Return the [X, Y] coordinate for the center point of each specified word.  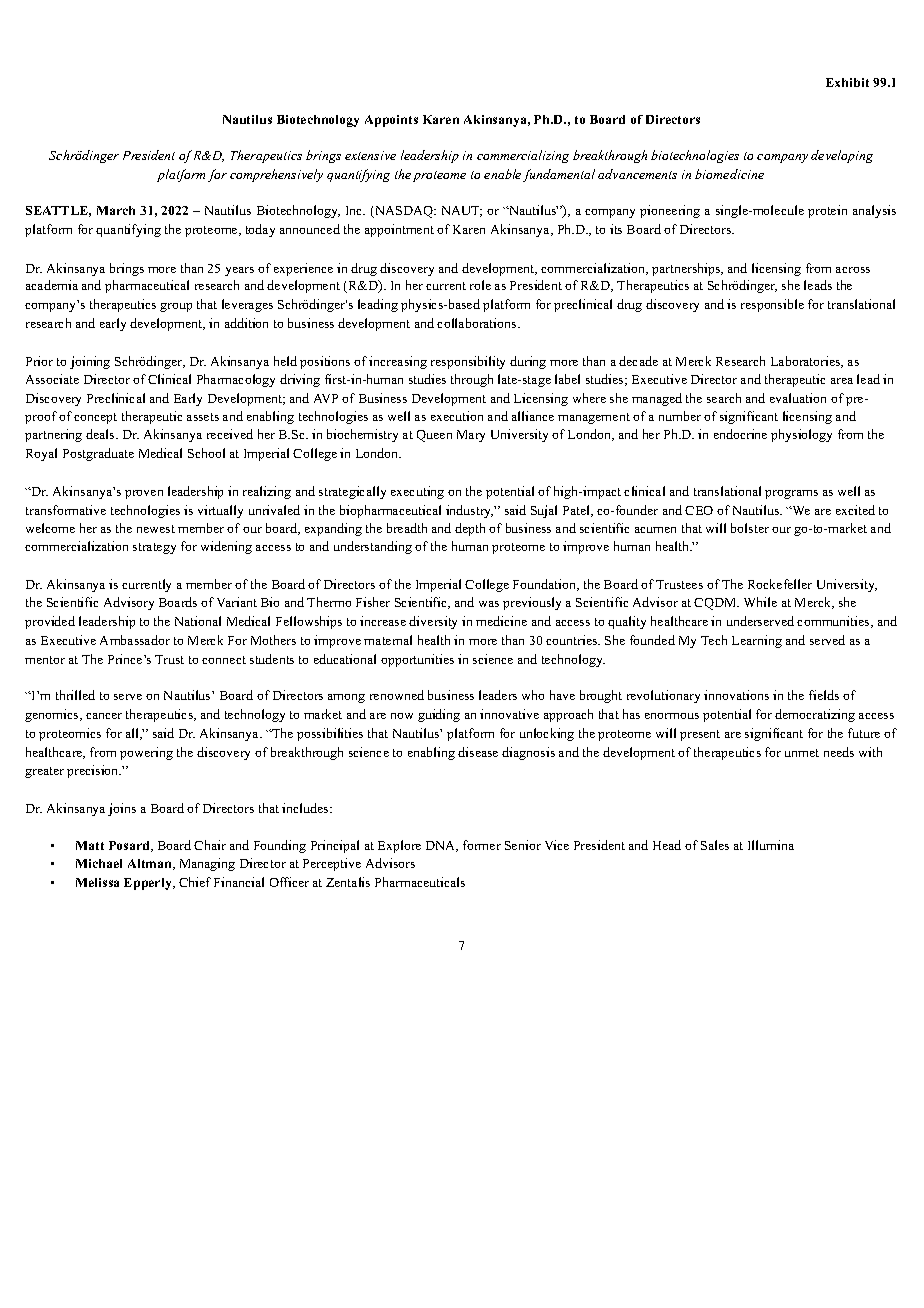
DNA [442, 846]
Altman [151, 864]
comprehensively [276, 175]
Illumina [771, 845]
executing [417, 492]
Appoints [391, 121]
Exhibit [847, 82]
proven [144, 494]
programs [791, 494]
